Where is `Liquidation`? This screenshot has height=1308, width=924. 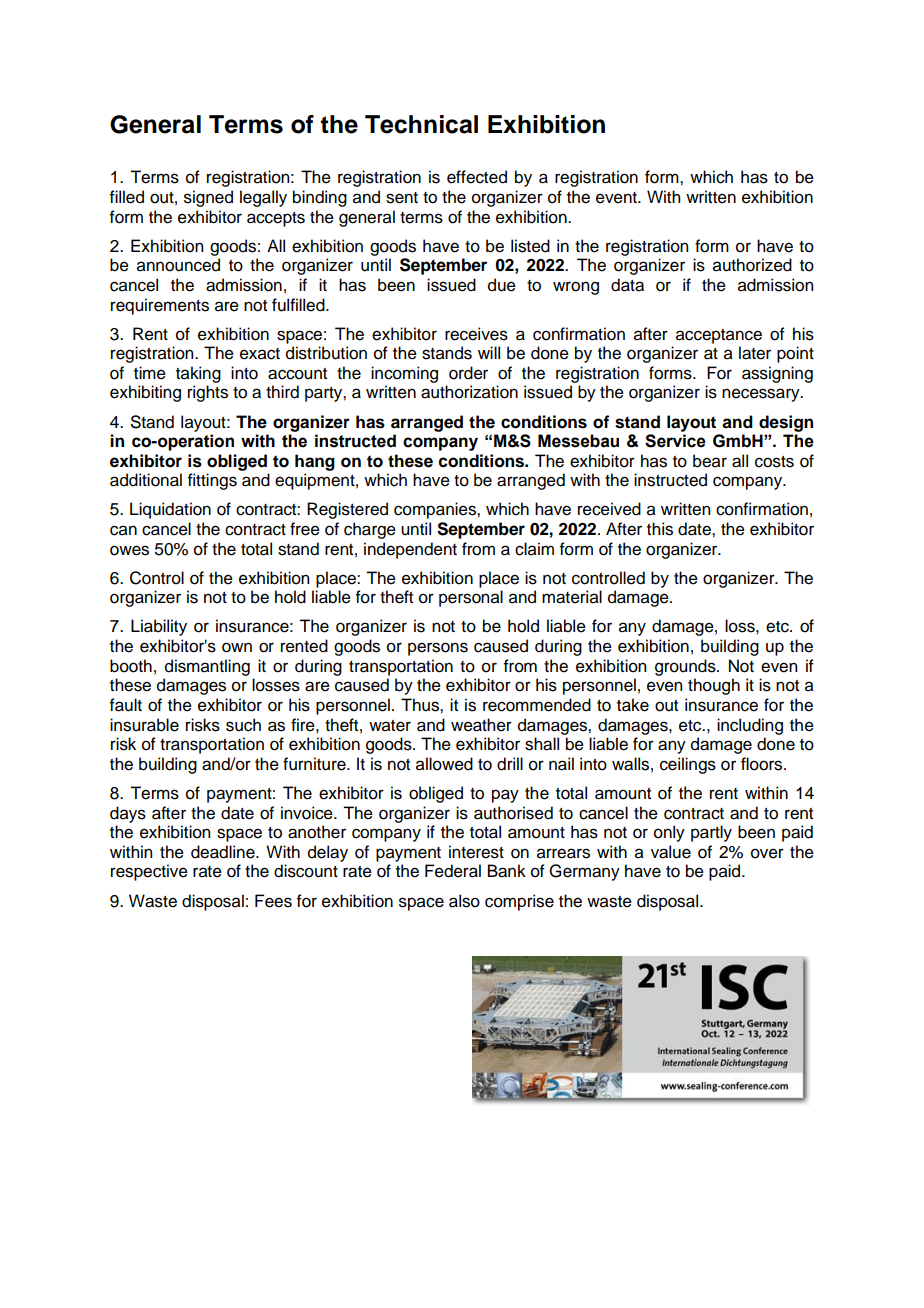 Liquidation is located at coordinates (170, 510).
